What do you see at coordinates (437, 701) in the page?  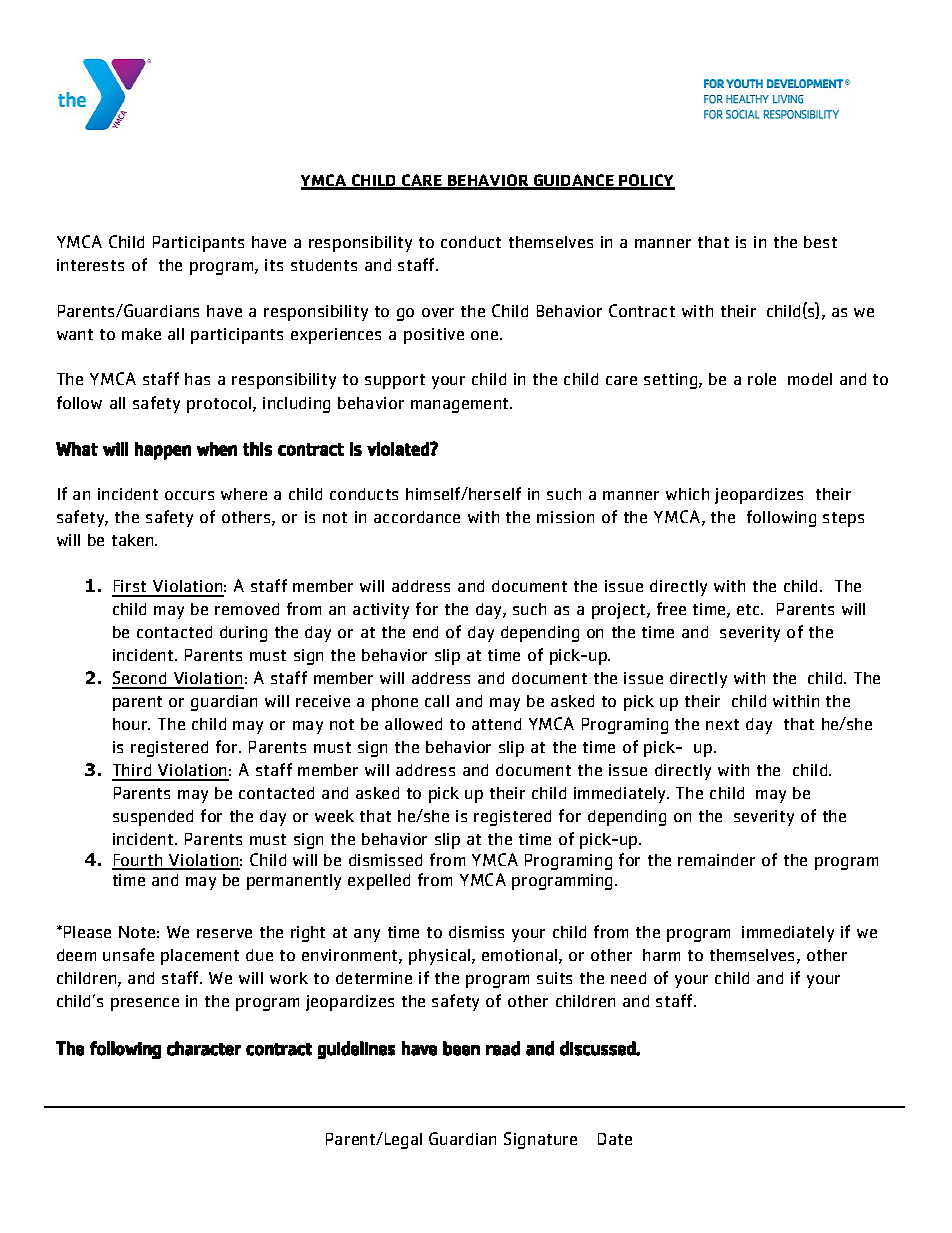 I see `call` at bounding box center [437, 701].
